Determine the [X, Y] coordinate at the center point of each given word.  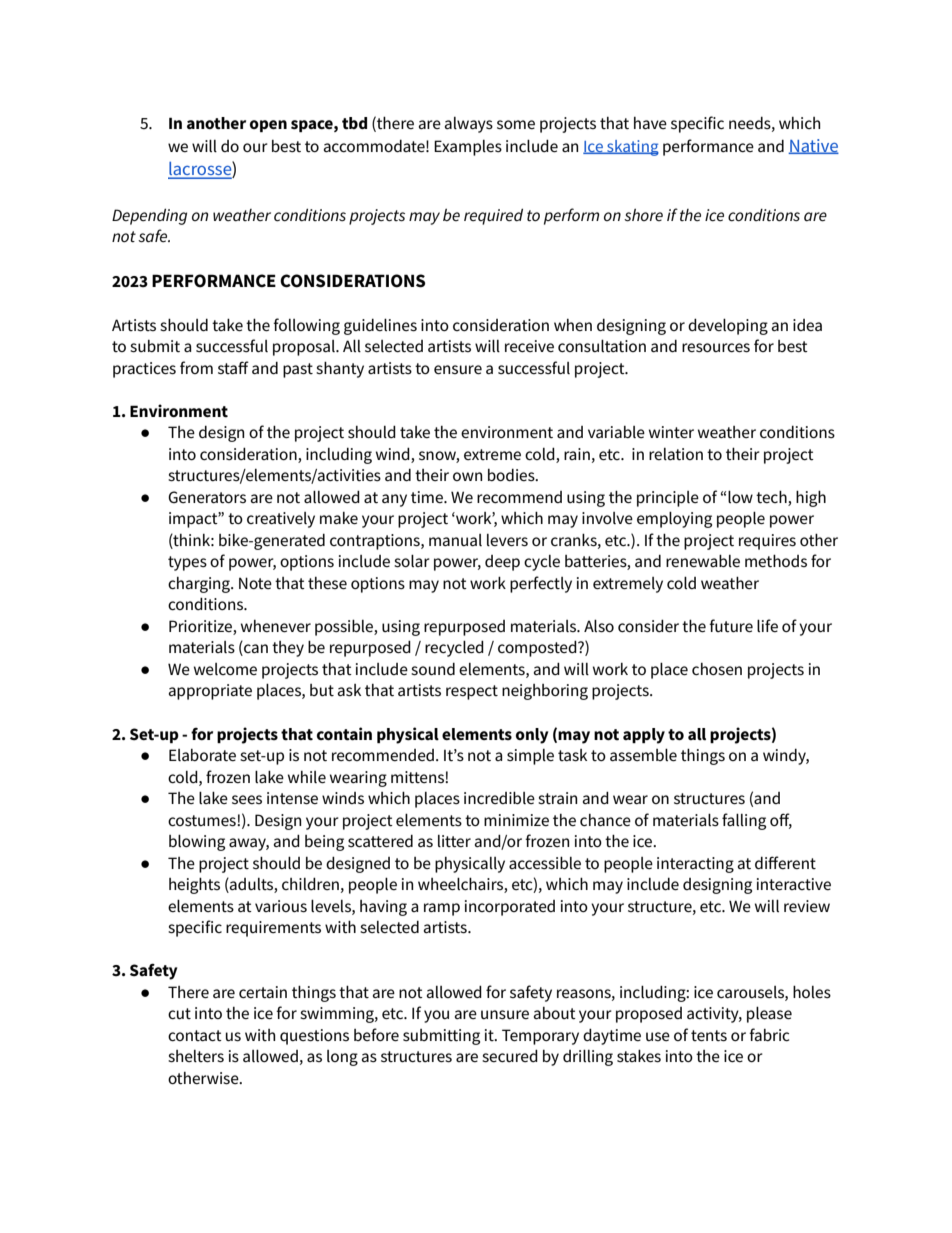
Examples [468, 148]
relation [676, 454]
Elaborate [202, 755]
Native [813, 146]
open [268, 126]
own [467, 476]
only [532, 736]
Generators [207, 497]
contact [195, 1035]
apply [644, 736]
